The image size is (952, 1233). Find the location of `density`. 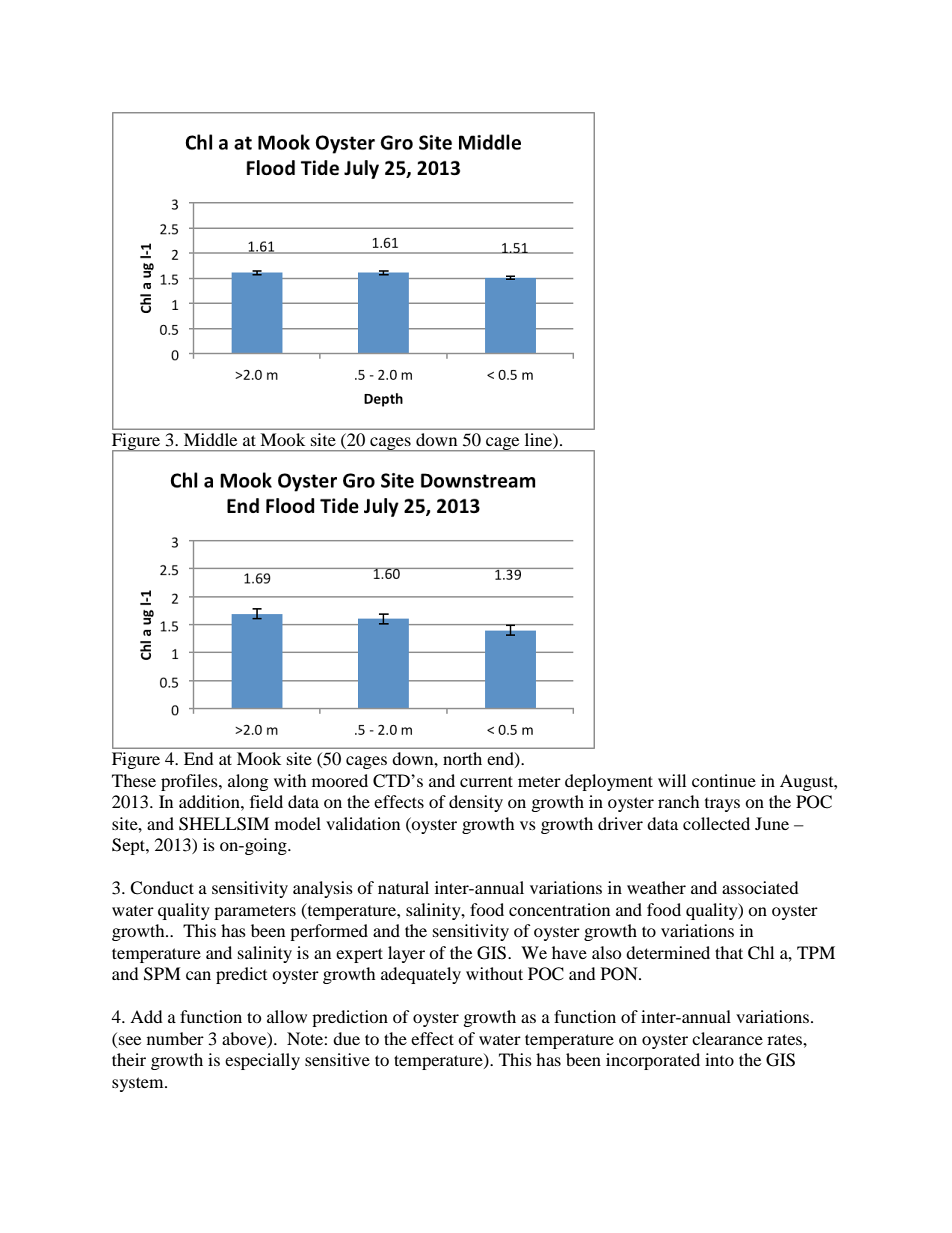

density is located at coordinates (476, 803).
